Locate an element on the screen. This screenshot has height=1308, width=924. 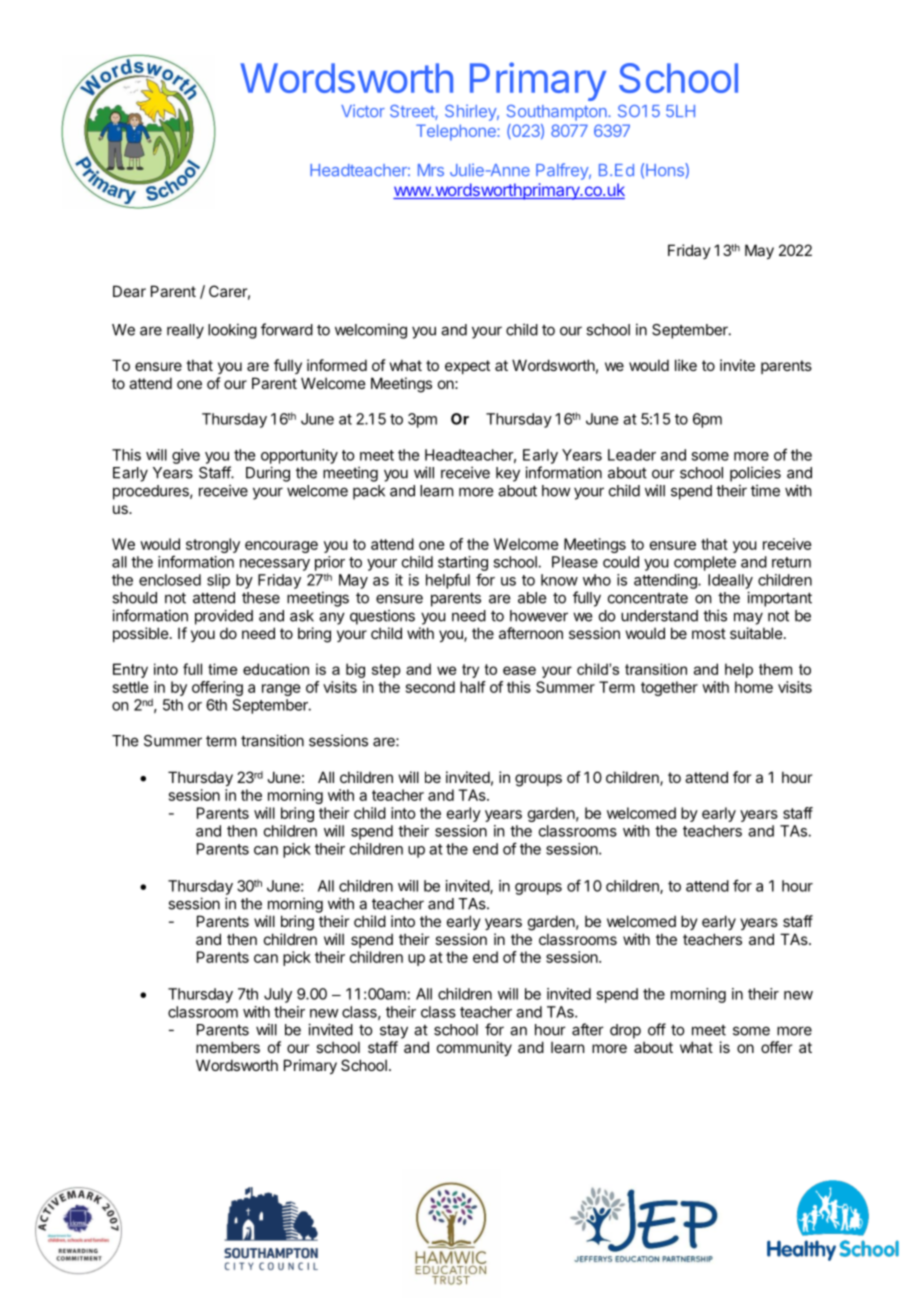
drop is located at coordinates (625, 1031).
